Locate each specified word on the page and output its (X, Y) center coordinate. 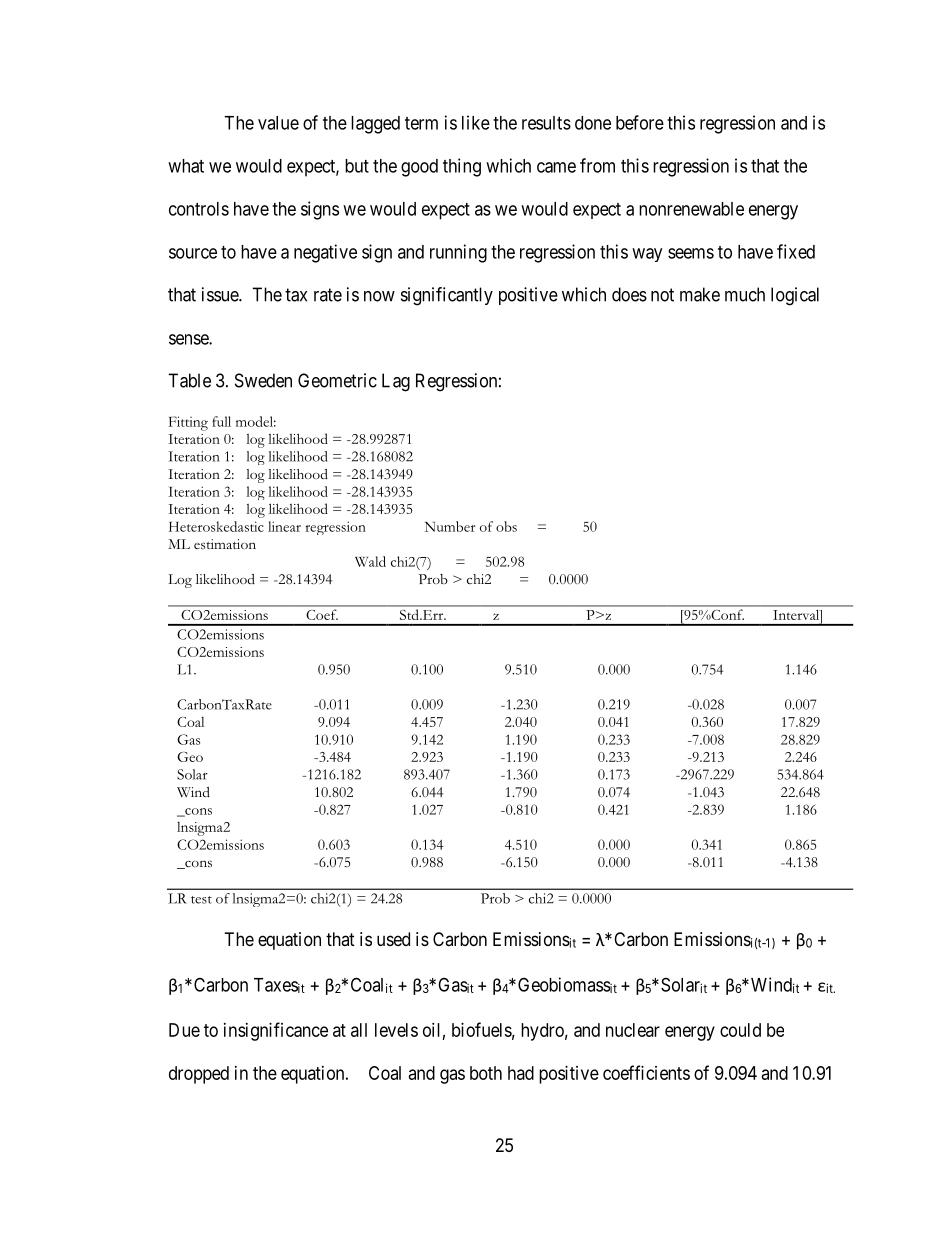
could (740, 1030)
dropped (199, 1075)
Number (450, 526)
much (745, 294)
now (379, 296)
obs (506, 526)
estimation (225, 544)
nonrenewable (691, 209)
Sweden (263, 380)
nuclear (633, 1030)
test (201, 900)
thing (462, 167)
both (486, 1073)
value (278, 123)
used (393, 939)
